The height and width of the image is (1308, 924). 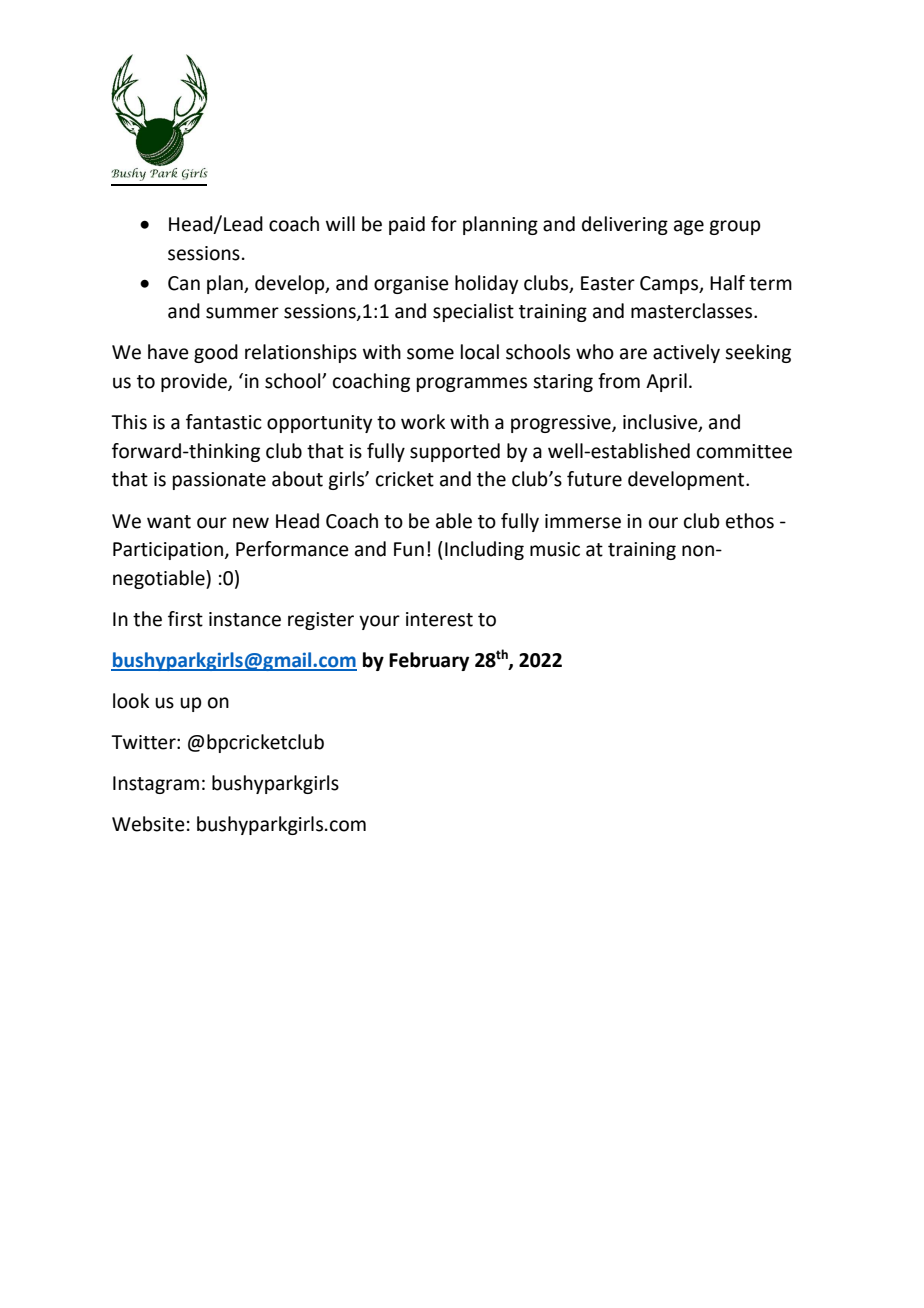 What do you see at coordinates (184, 283) in the image?
I see `Can` at bounding box center [184, 283].
